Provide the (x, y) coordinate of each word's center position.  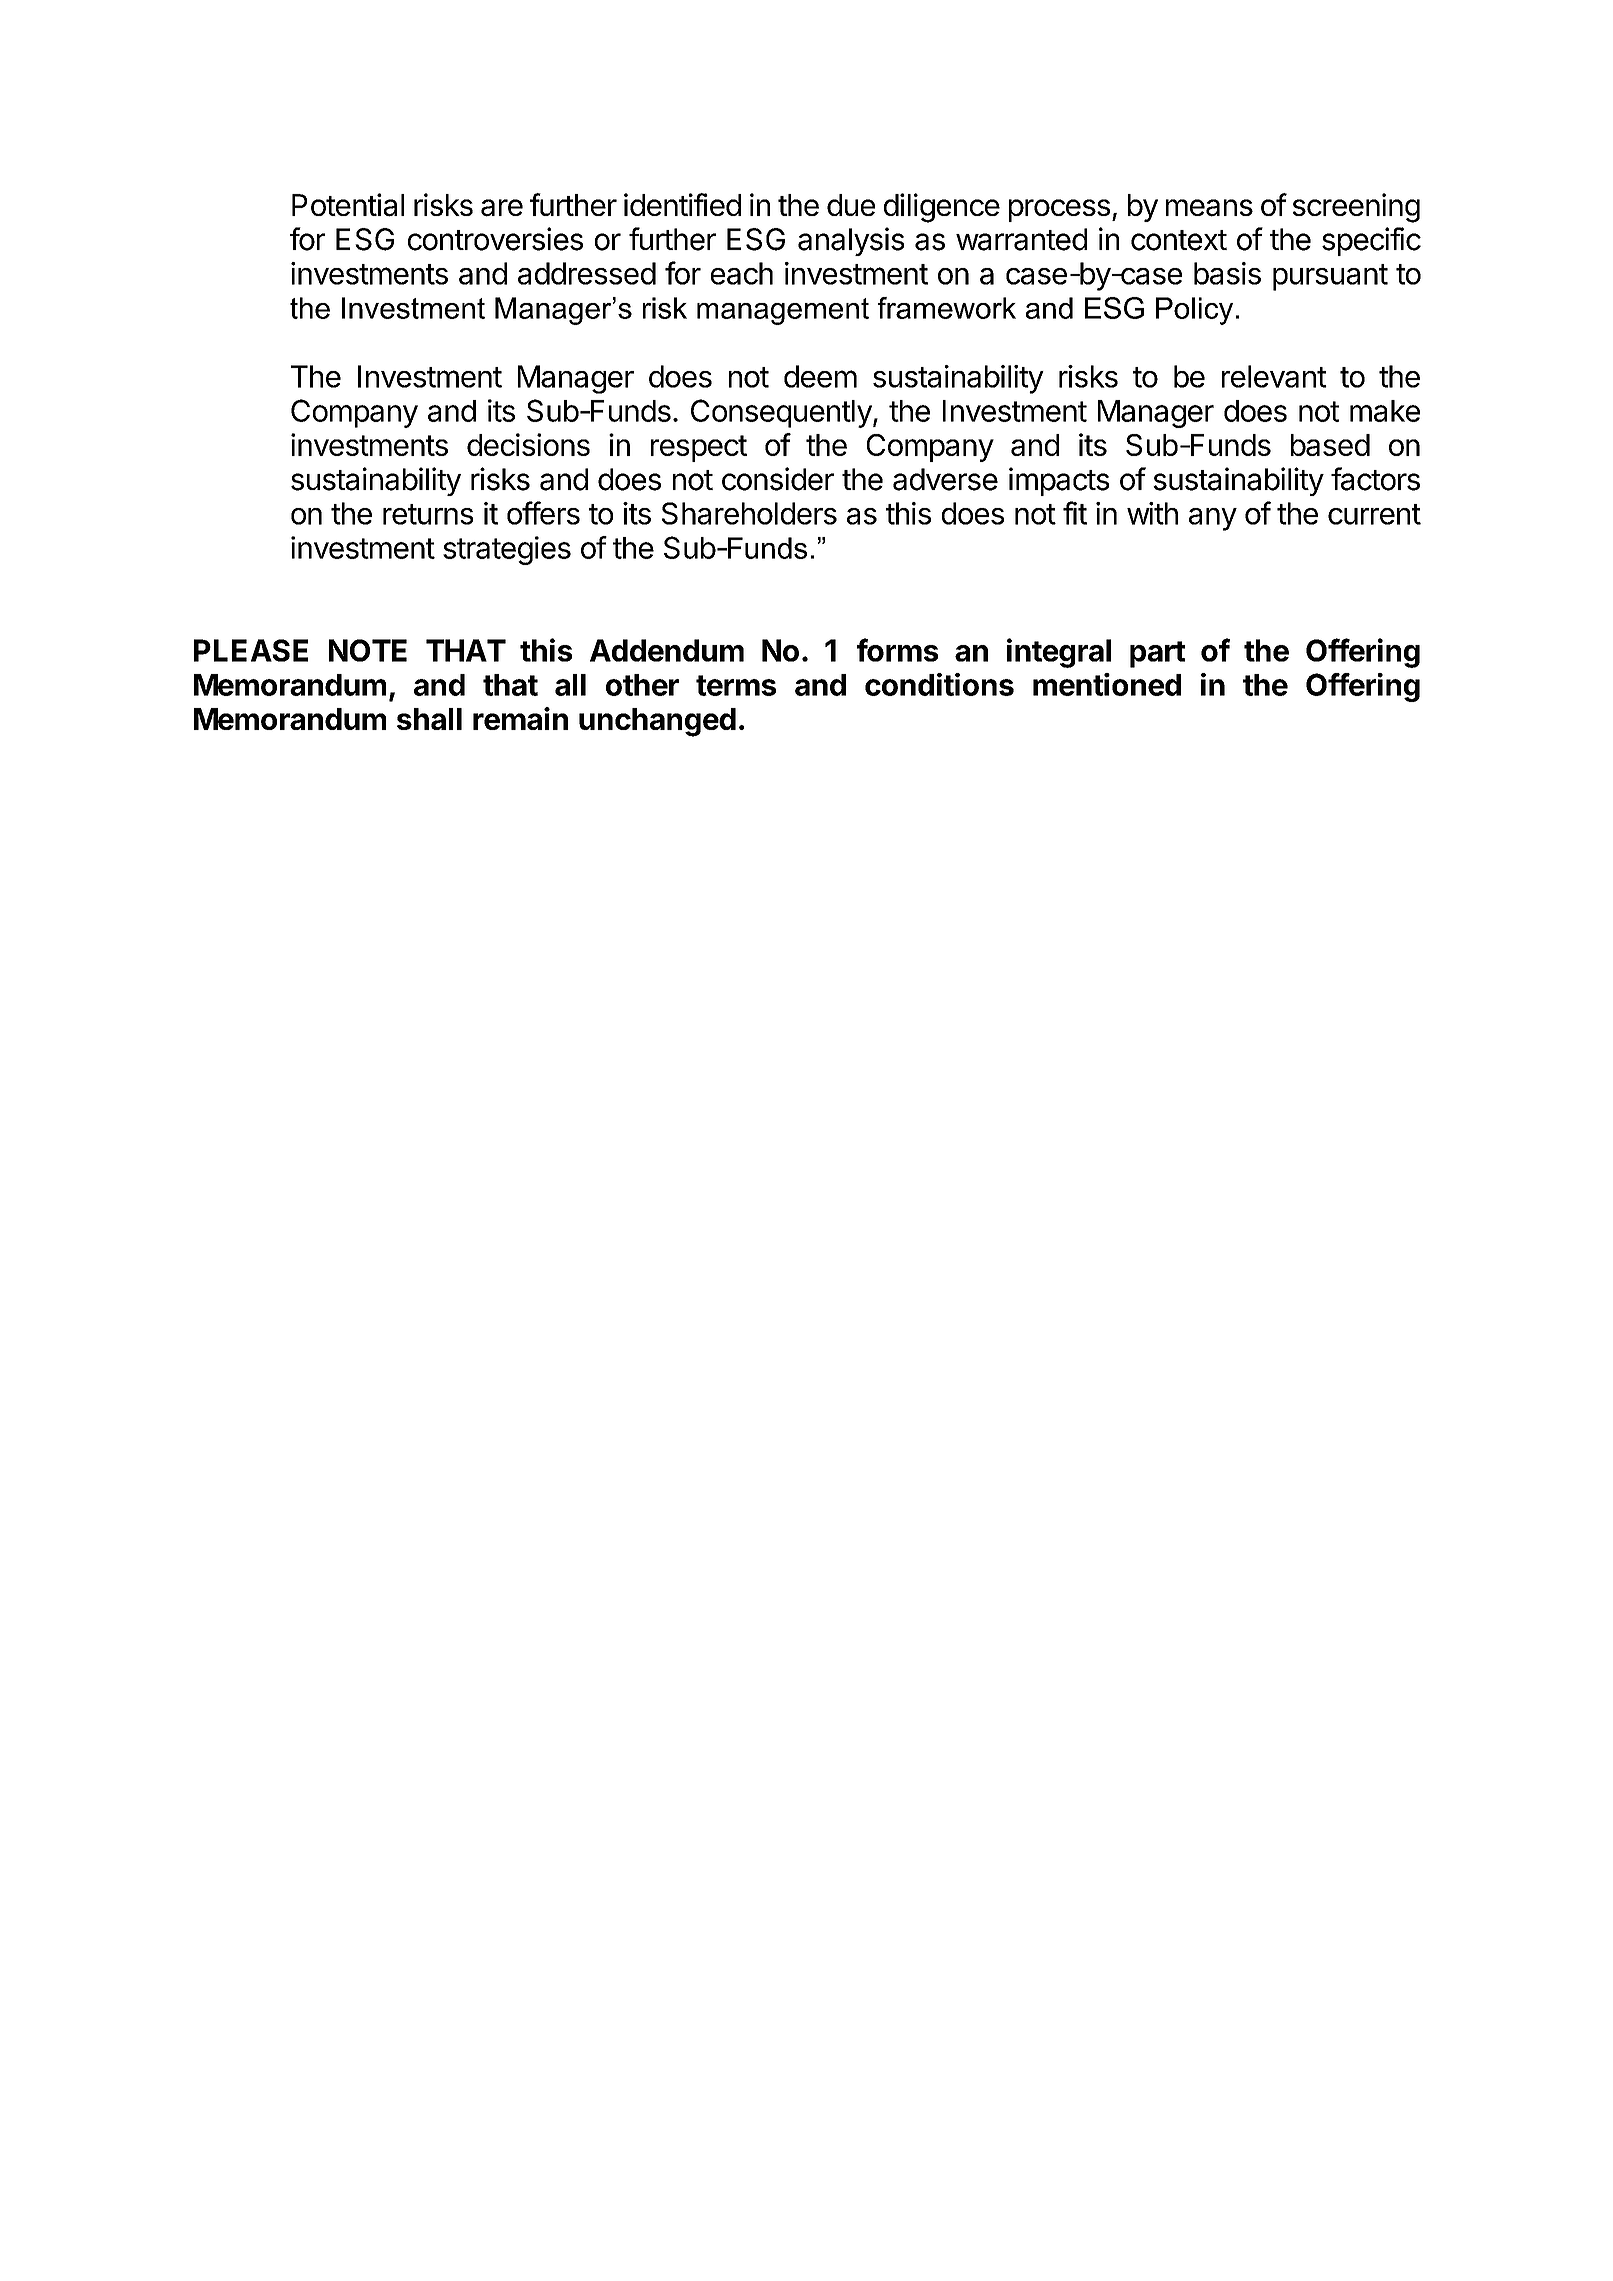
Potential (348, 205)
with (1152, 513)
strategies (507, 550)
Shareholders (749, 513)
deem (820, 376)
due (851, 205)
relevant (1274, 376)
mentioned (1107, 684)
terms (736, 685)
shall (429, 719)
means (1209, 208)
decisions (528, 444)
